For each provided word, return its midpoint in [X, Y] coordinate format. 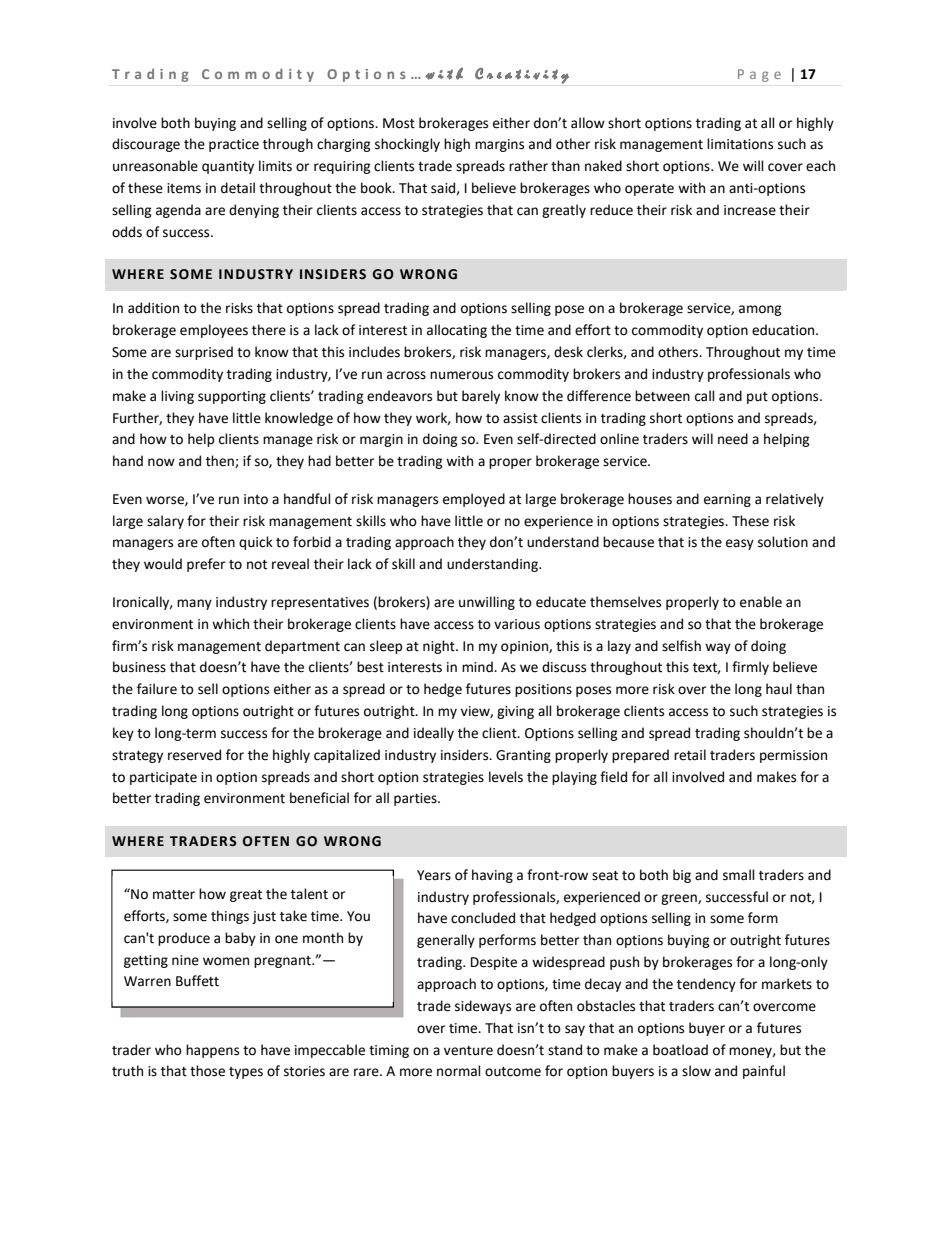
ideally [434, 734]
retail [690, 755]
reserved [194, 755]
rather [528, 166]
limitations [740, 144]
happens [212, 1051]
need [733, 439]
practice [234, 145]
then [221, 461]
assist [520, 418]
